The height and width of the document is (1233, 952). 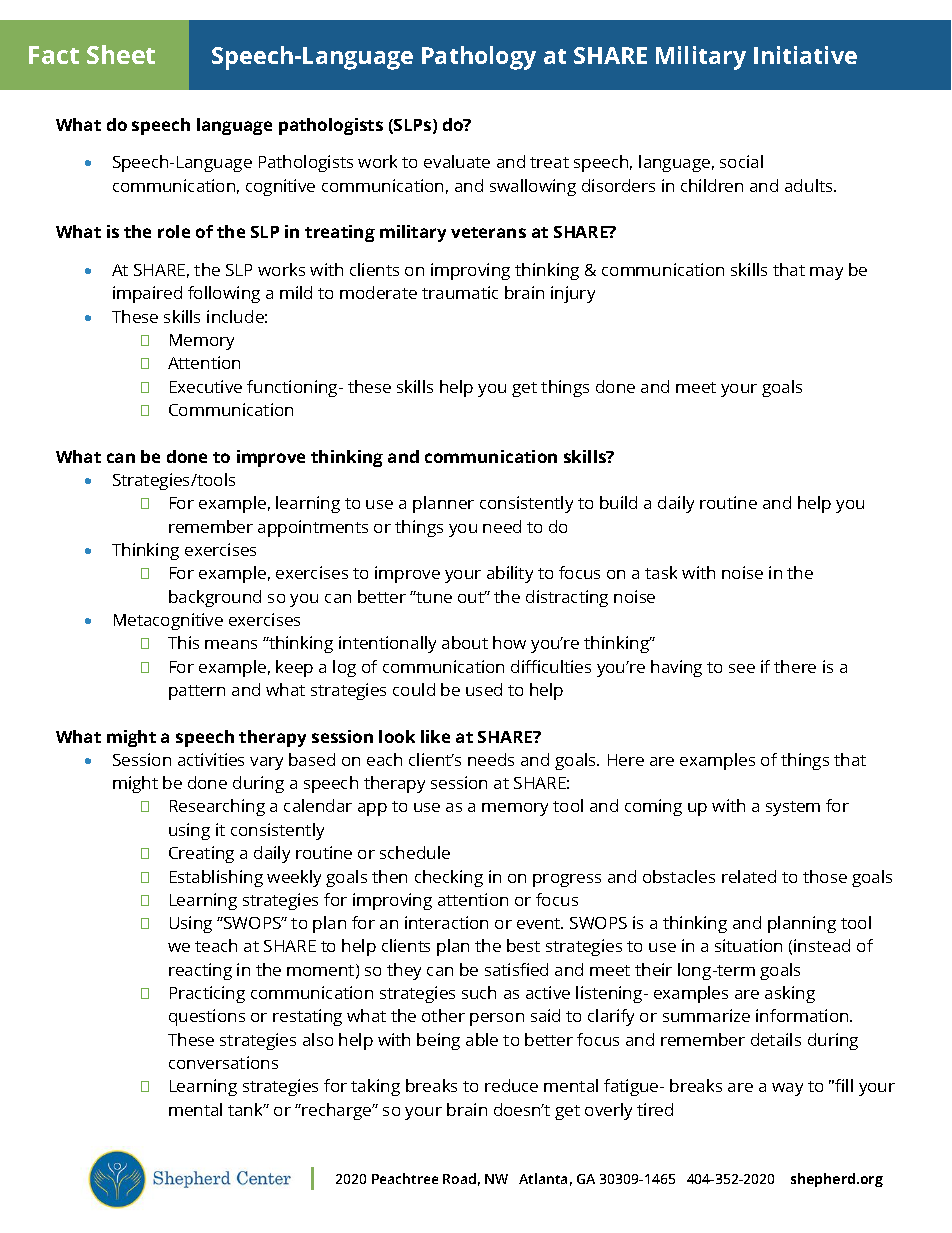 I want to click on tank, so click(x=247, y=1109).
